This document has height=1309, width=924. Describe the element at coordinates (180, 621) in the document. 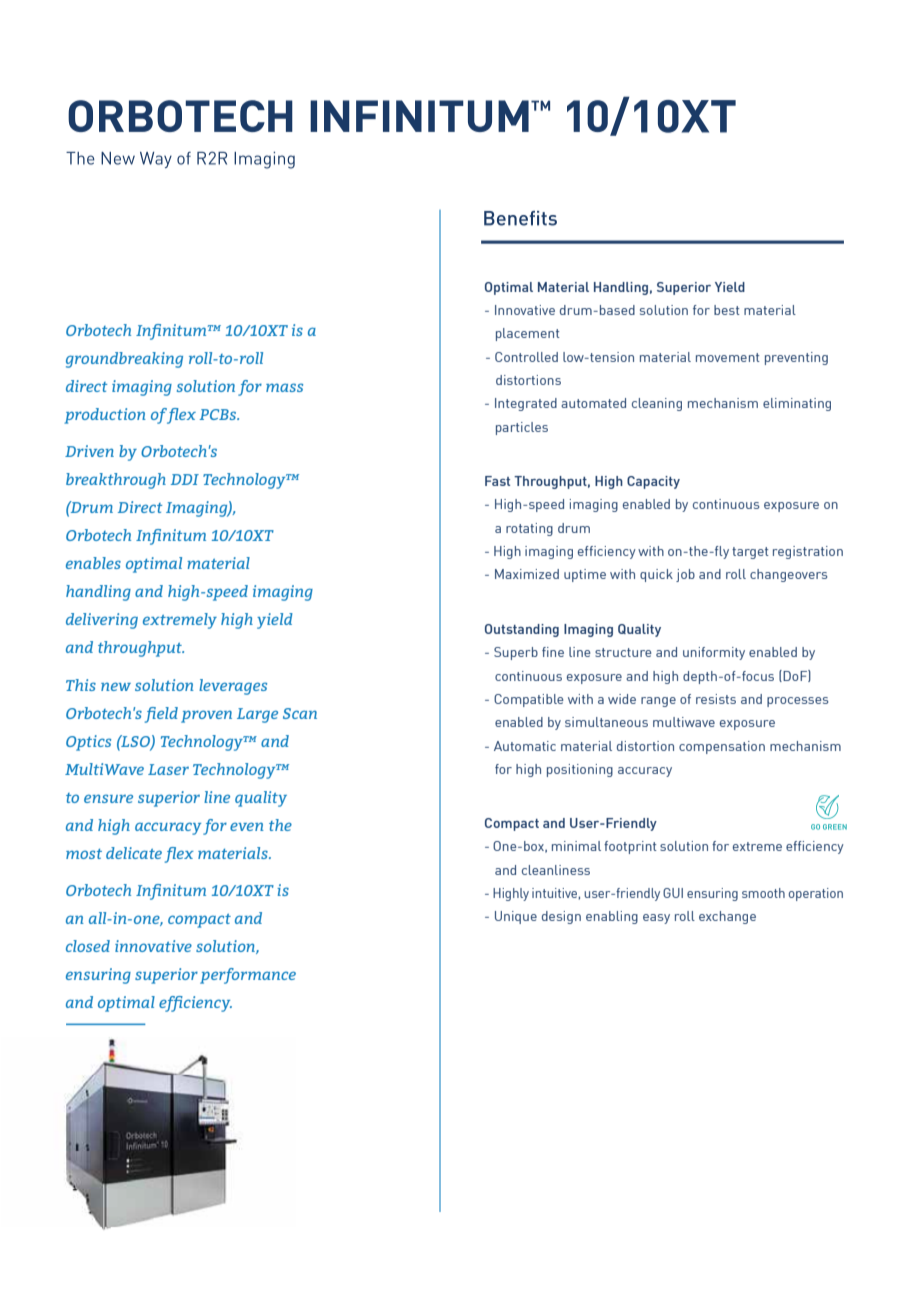

I see `extremely` at that location.
